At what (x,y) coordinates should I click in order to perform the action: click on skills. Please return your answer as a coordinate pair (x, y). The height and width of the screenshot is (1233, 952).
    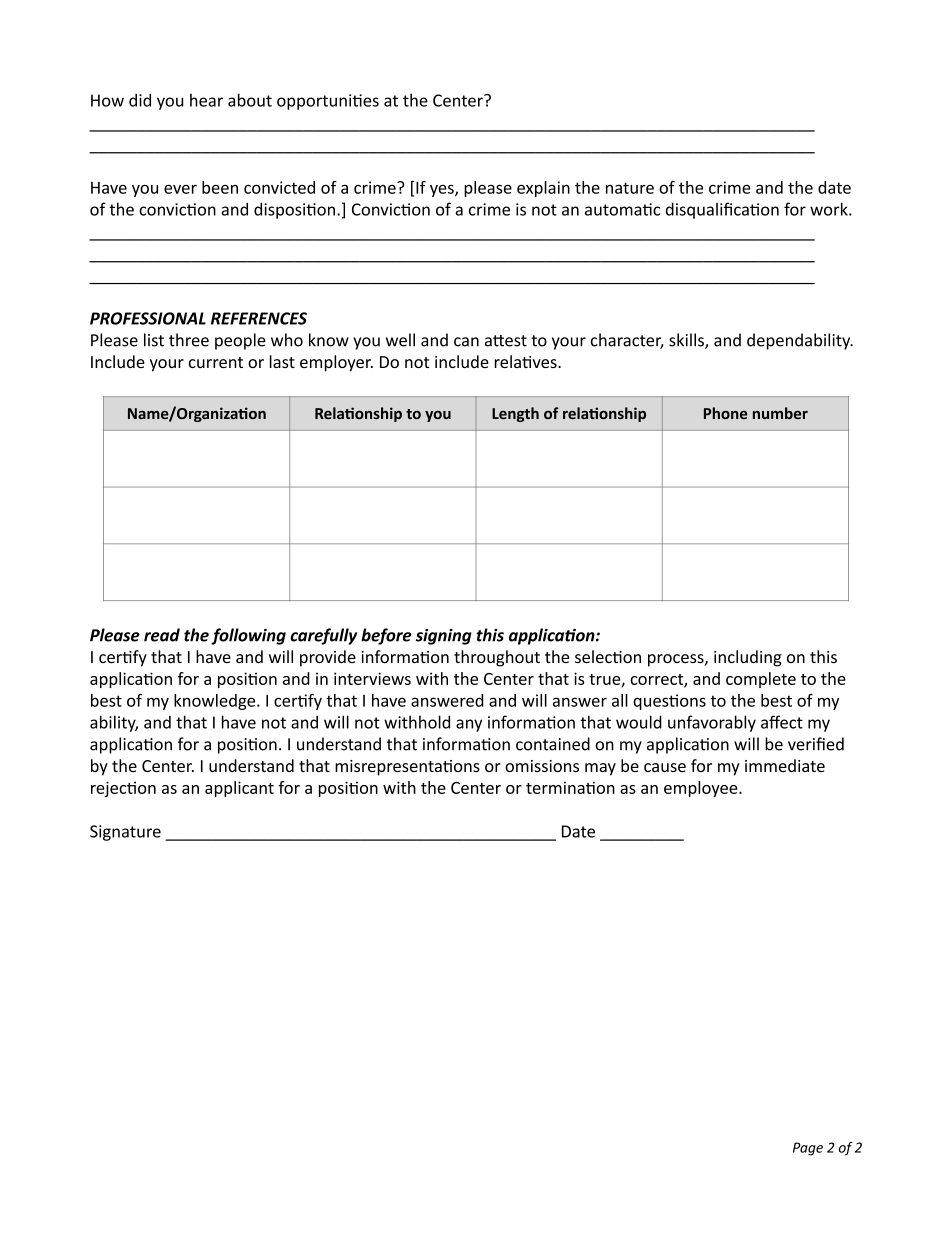
    Looking at the image, I should click on (687, 341).
